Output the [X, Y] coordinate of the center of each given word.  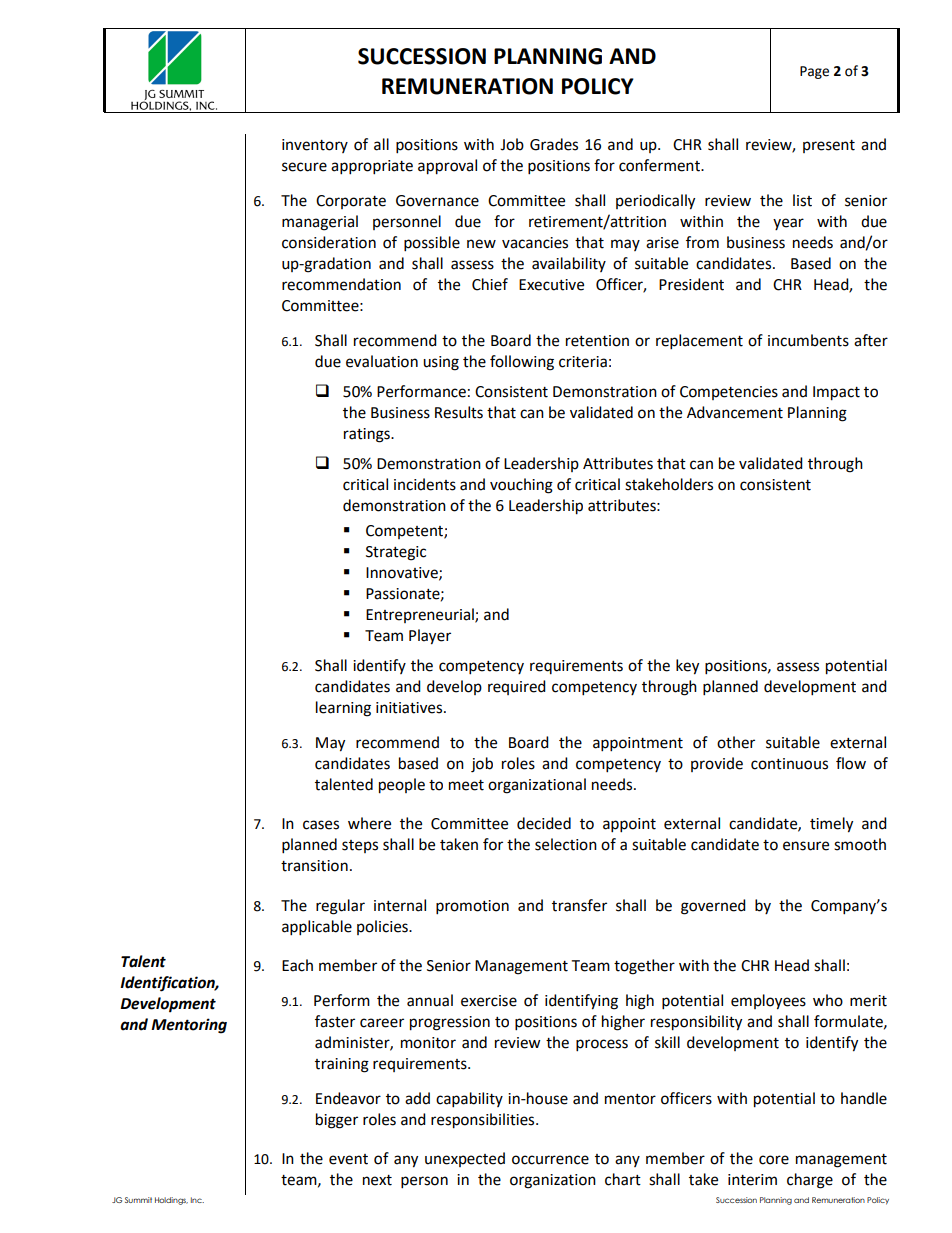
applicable [317, 928]
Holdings [171, 1201]
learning [343, 709]
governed [713, 907]
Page [814, 72]
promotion [472, 907]
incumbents [808, 340]
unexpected [465, 1159]
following [522, 363]
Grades [554, 144]
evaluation [382, 361]
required [517, 687]
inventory [315, 146]
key [687, 667]
